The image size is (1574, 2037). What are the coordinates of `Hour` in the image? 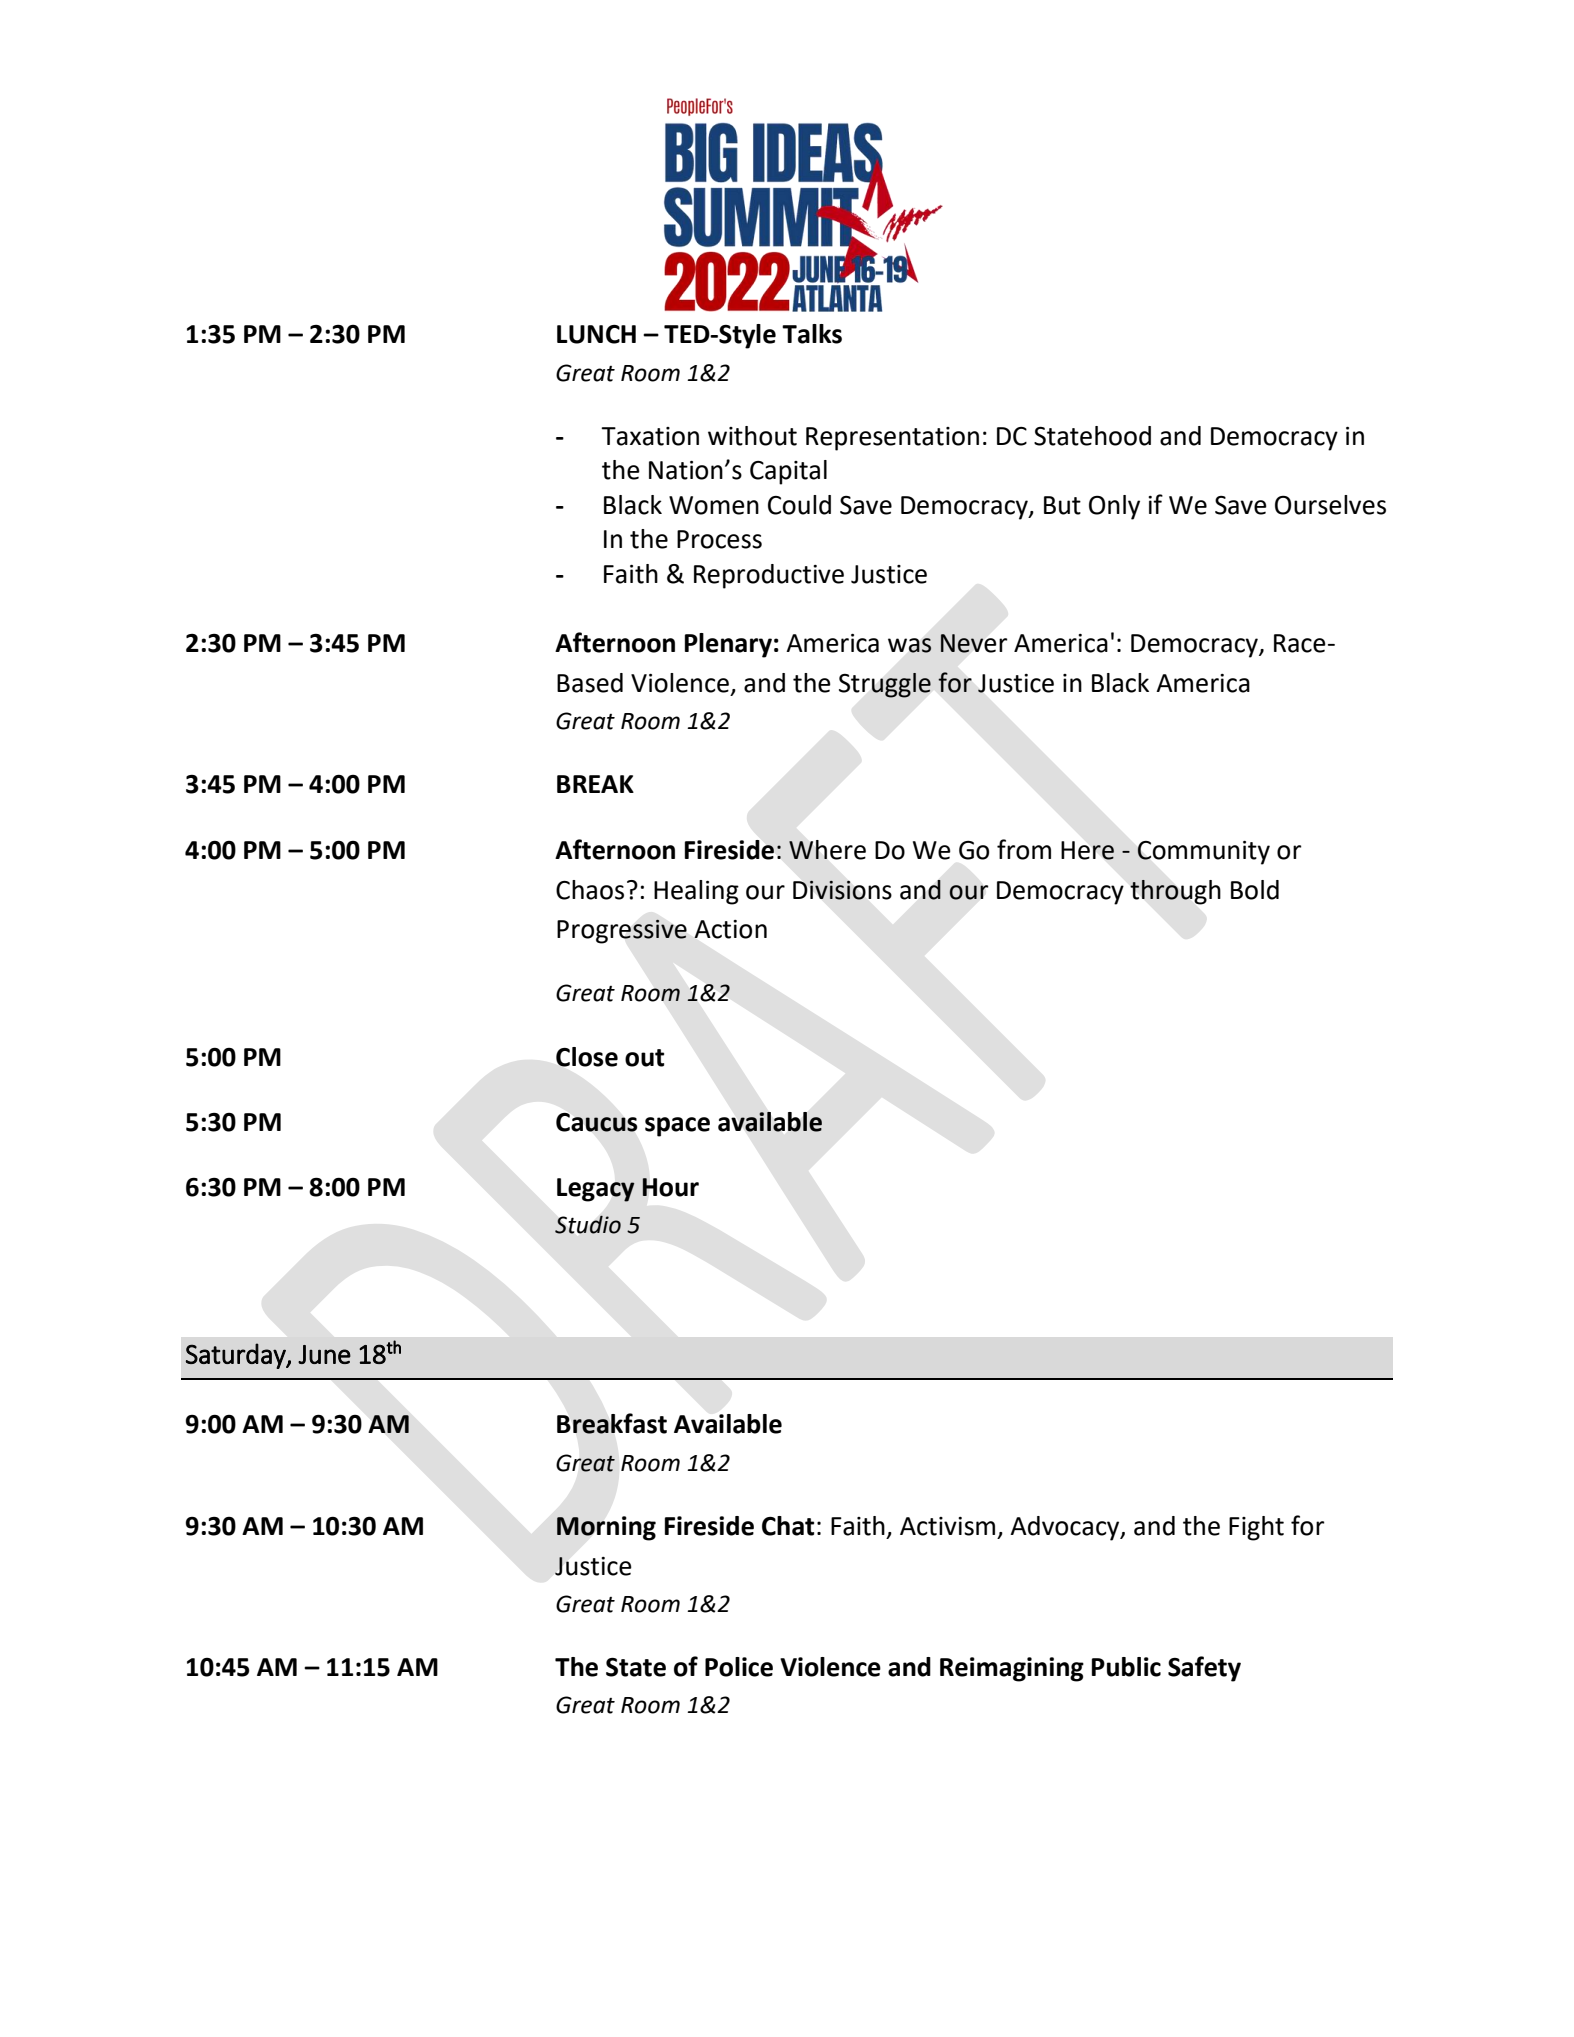 It's located at (670, 1187).
